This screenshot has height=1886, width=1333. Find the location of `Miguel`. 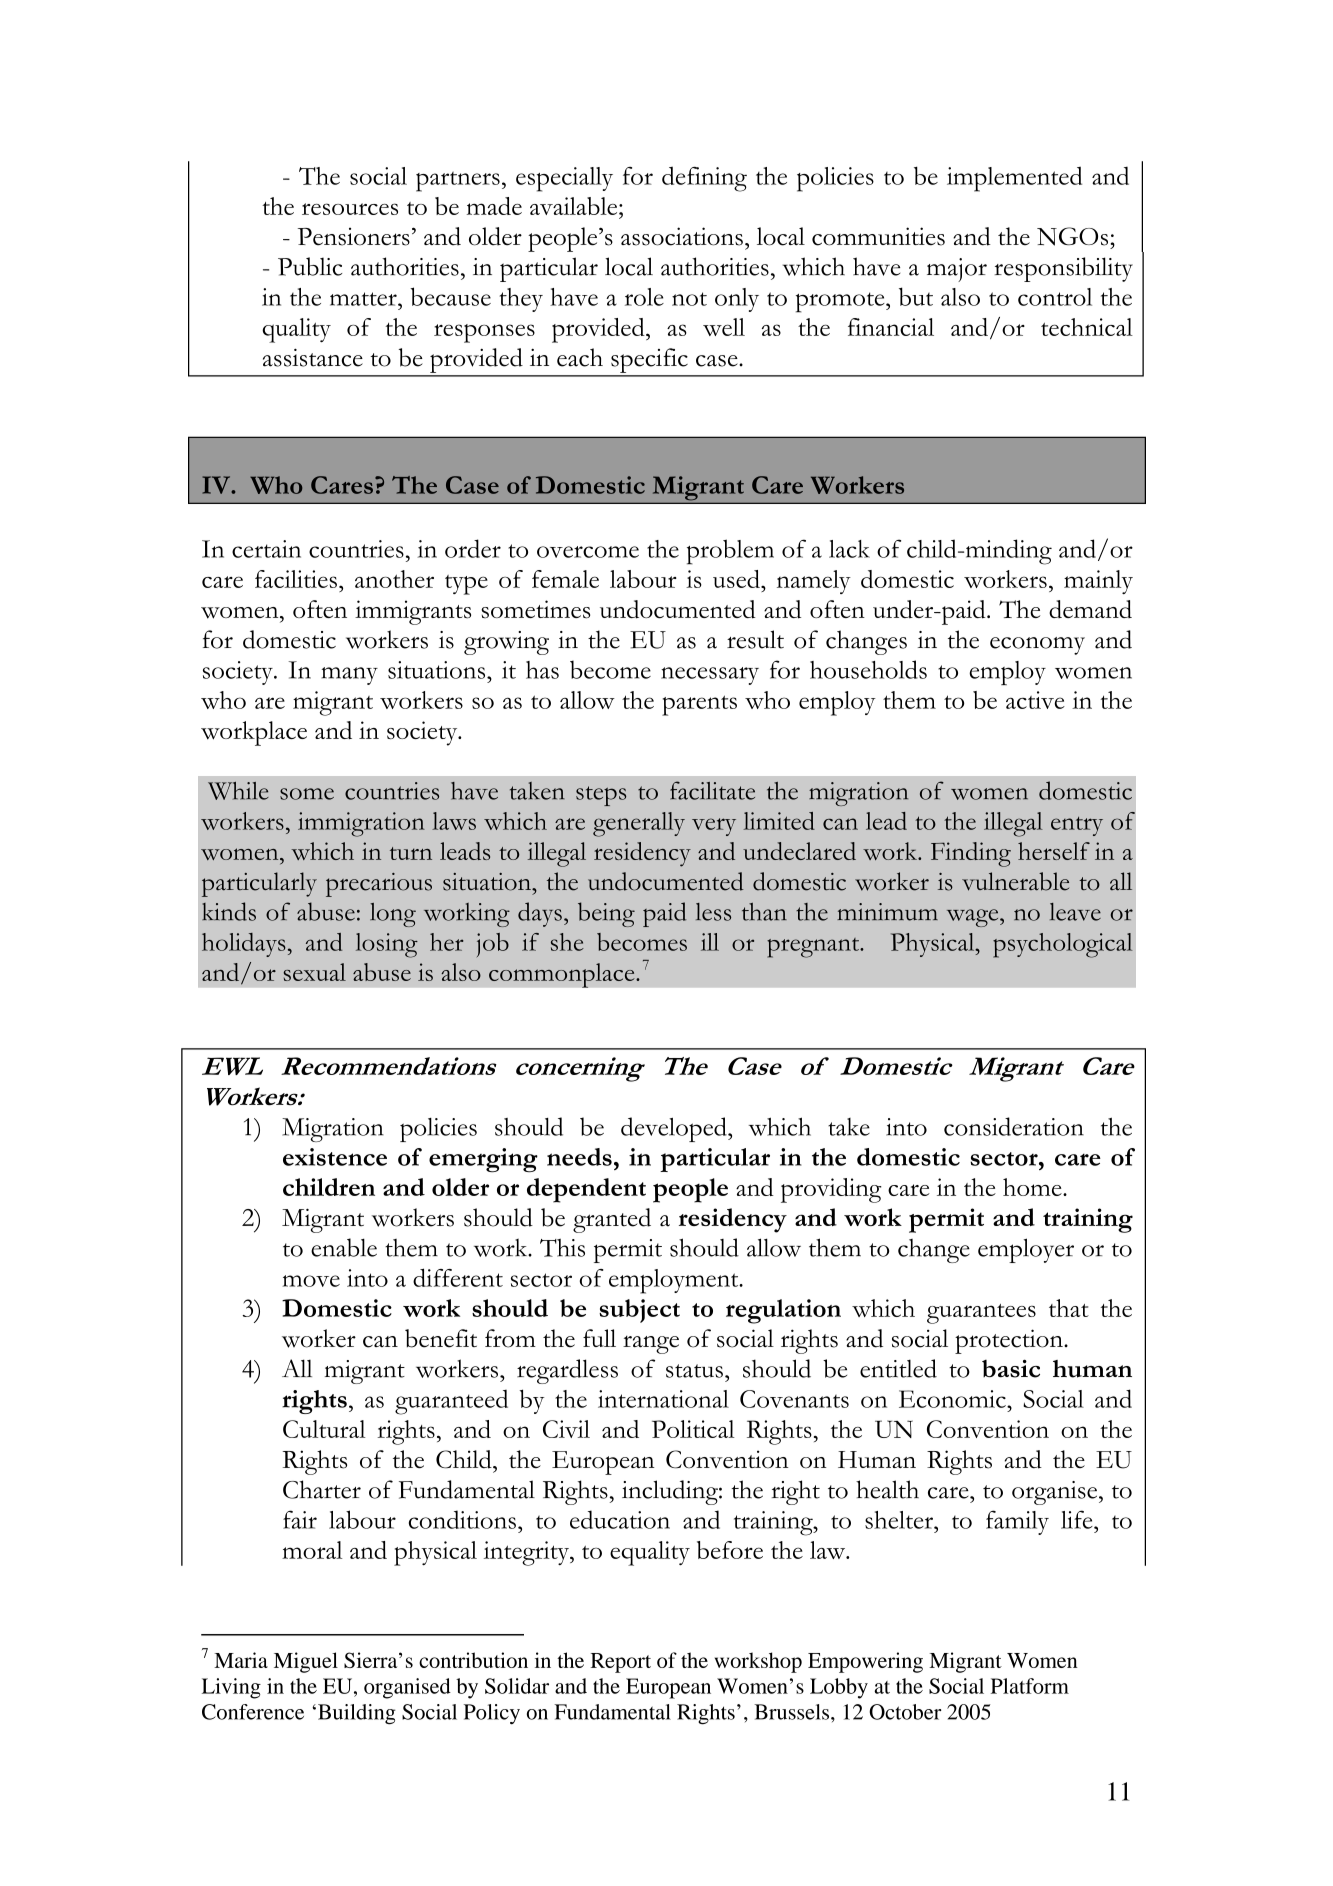

Miguel is located at coordinates (306, 1662).
